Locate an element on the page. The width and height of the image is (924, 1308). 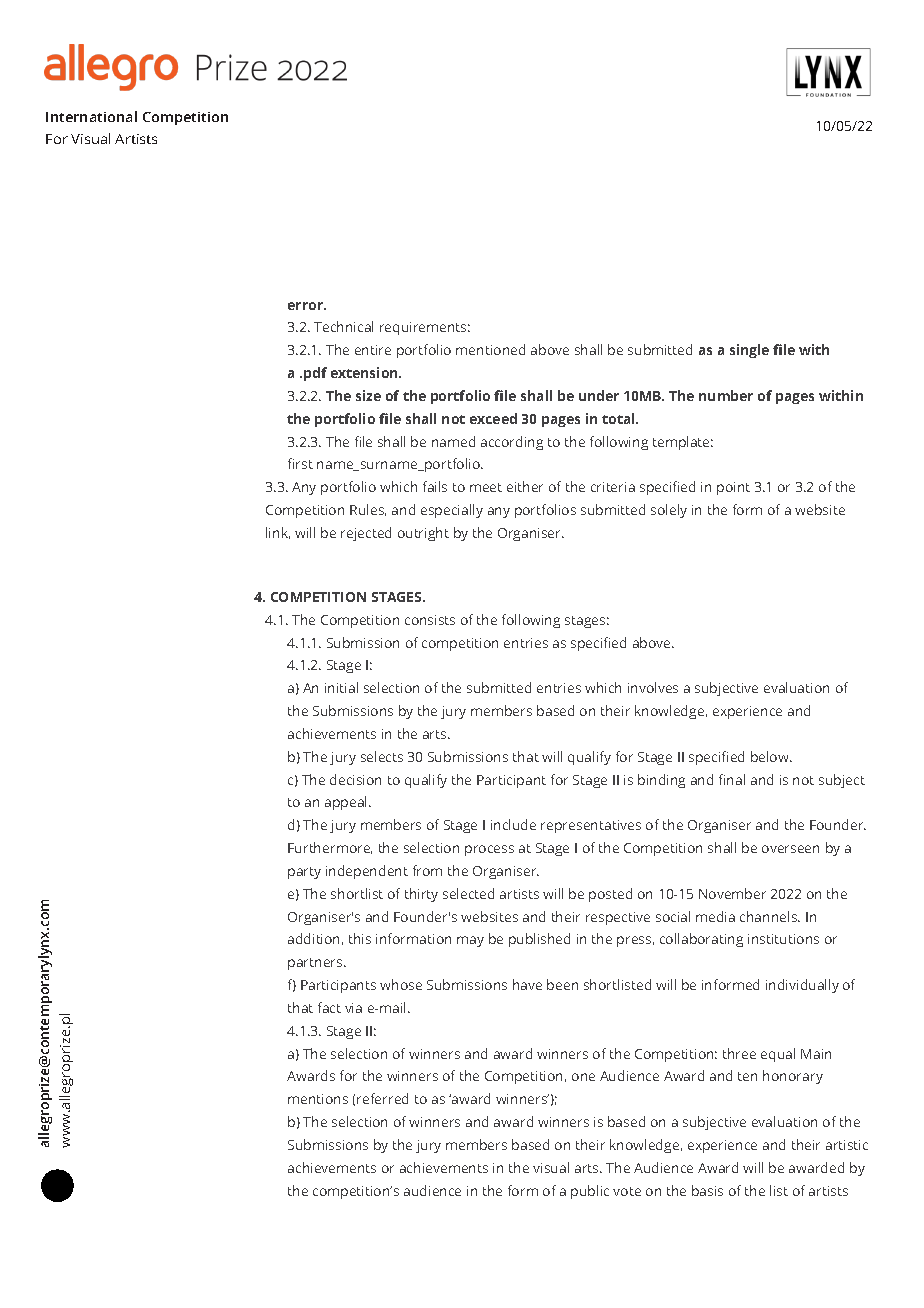
link is located at coordinates (278, 533).
